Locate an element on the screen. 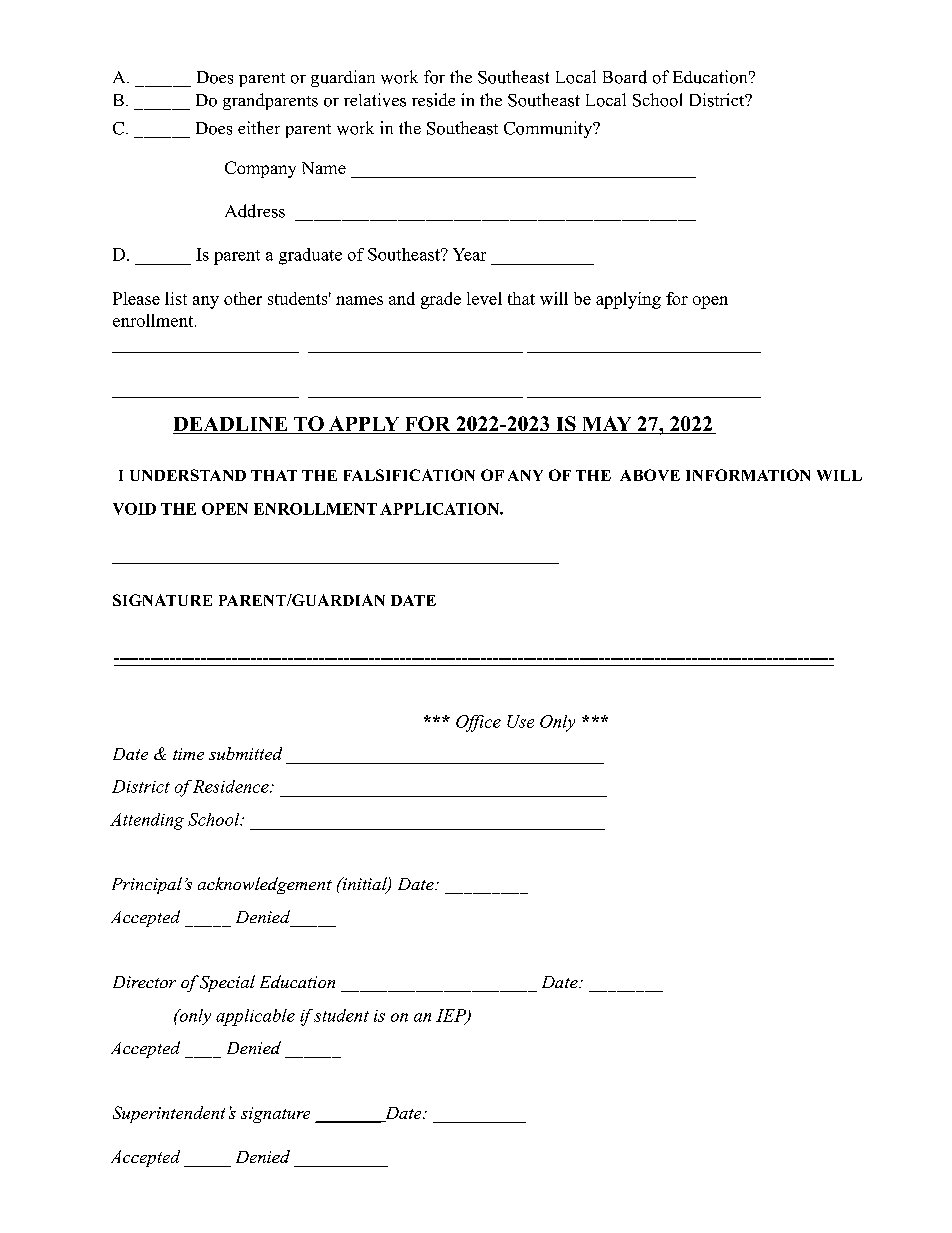 The width and height of the screenshot is (952, 1233). either is located at coordinates (259, 127).
